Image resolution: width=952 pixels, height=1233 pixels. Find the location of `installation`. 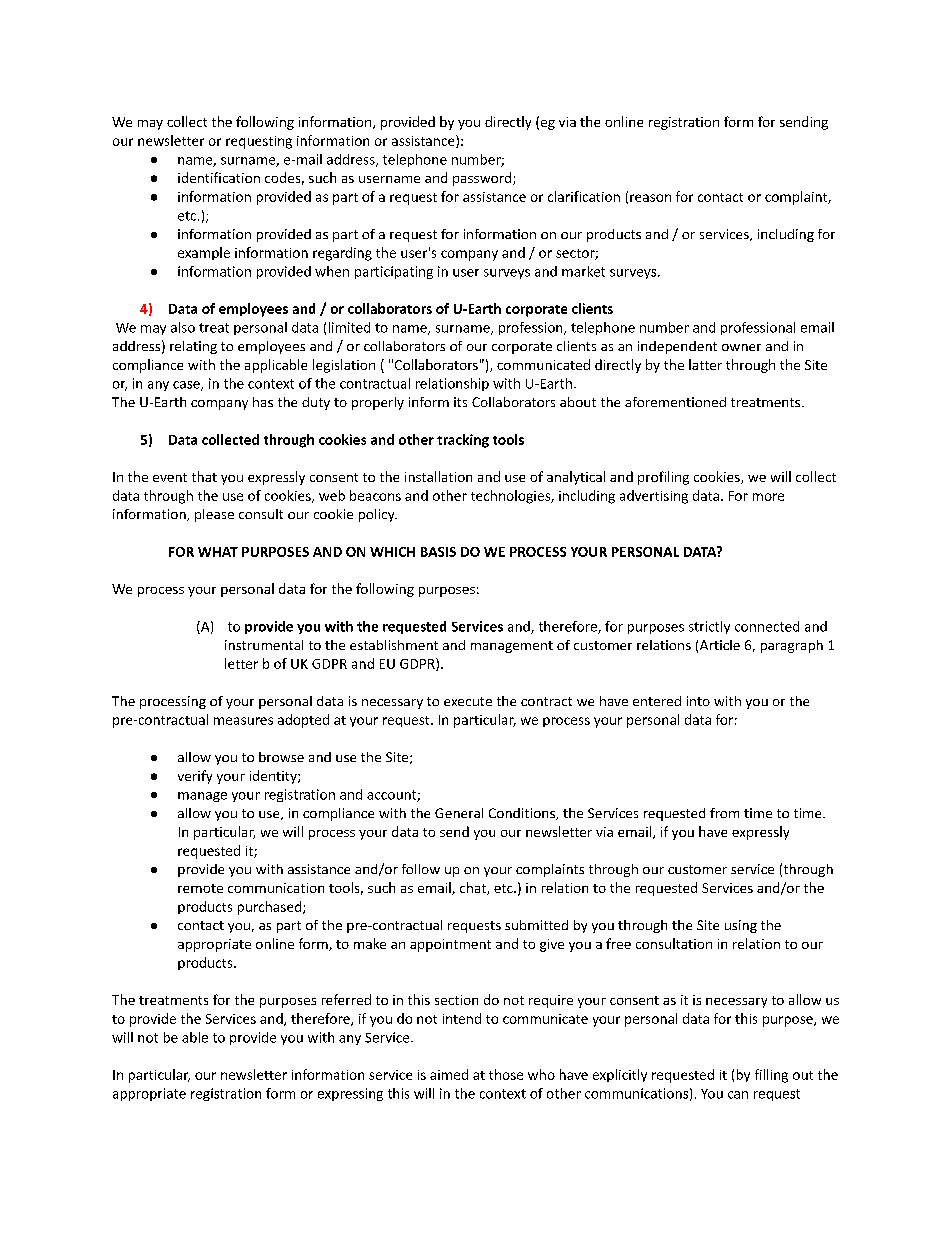

installation is located at coordinates (438, 476).
